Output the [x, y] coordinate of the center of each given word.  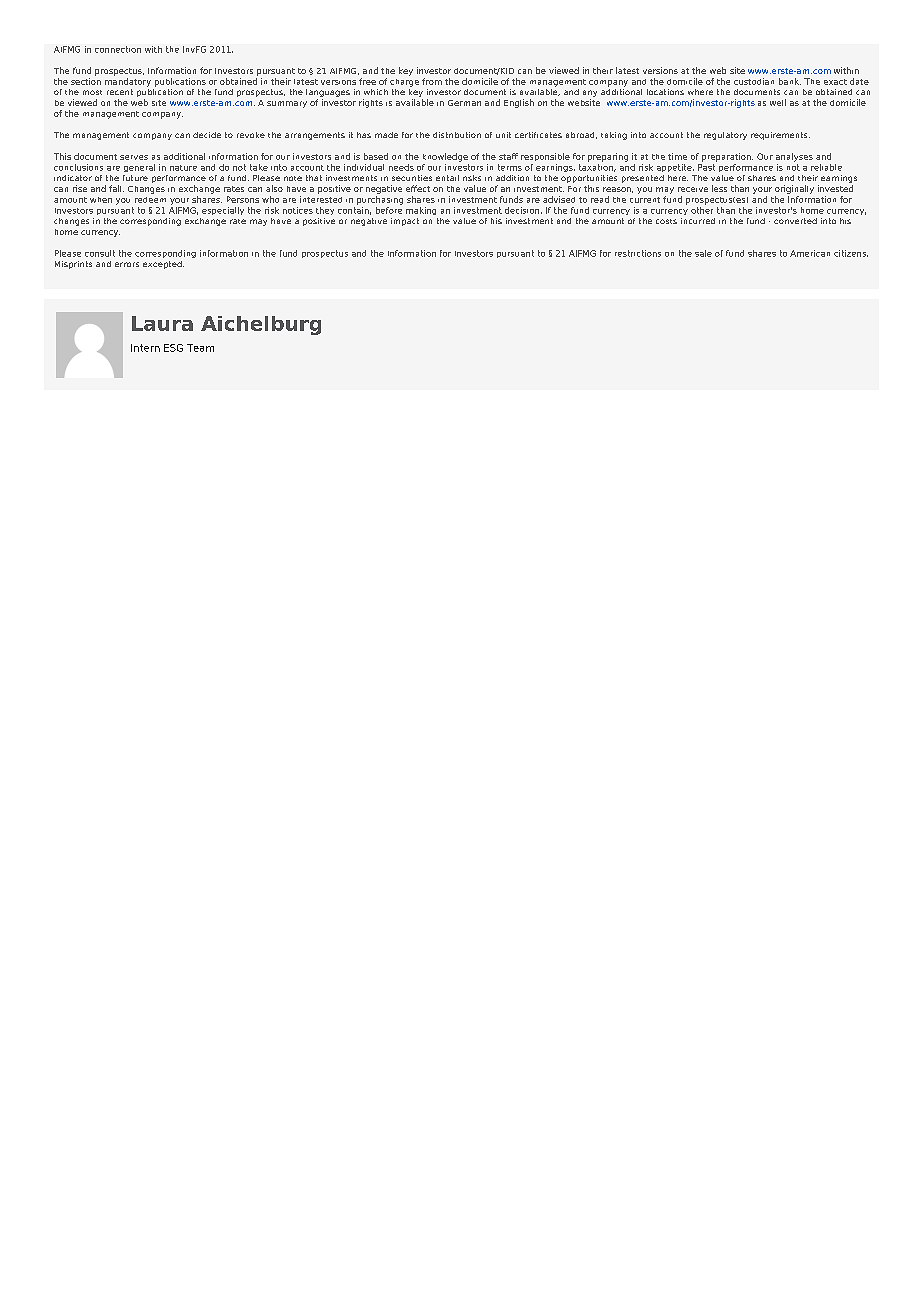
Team [200, 348]
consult [100, 253]
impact [405, 222]
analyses [794, 157]
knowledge [445, 157]
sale [703, 253]
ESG [173, 348]
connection [118, 49]
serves [134, 157]
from [432, 81]
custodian [754, 81]
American [810, 253]
